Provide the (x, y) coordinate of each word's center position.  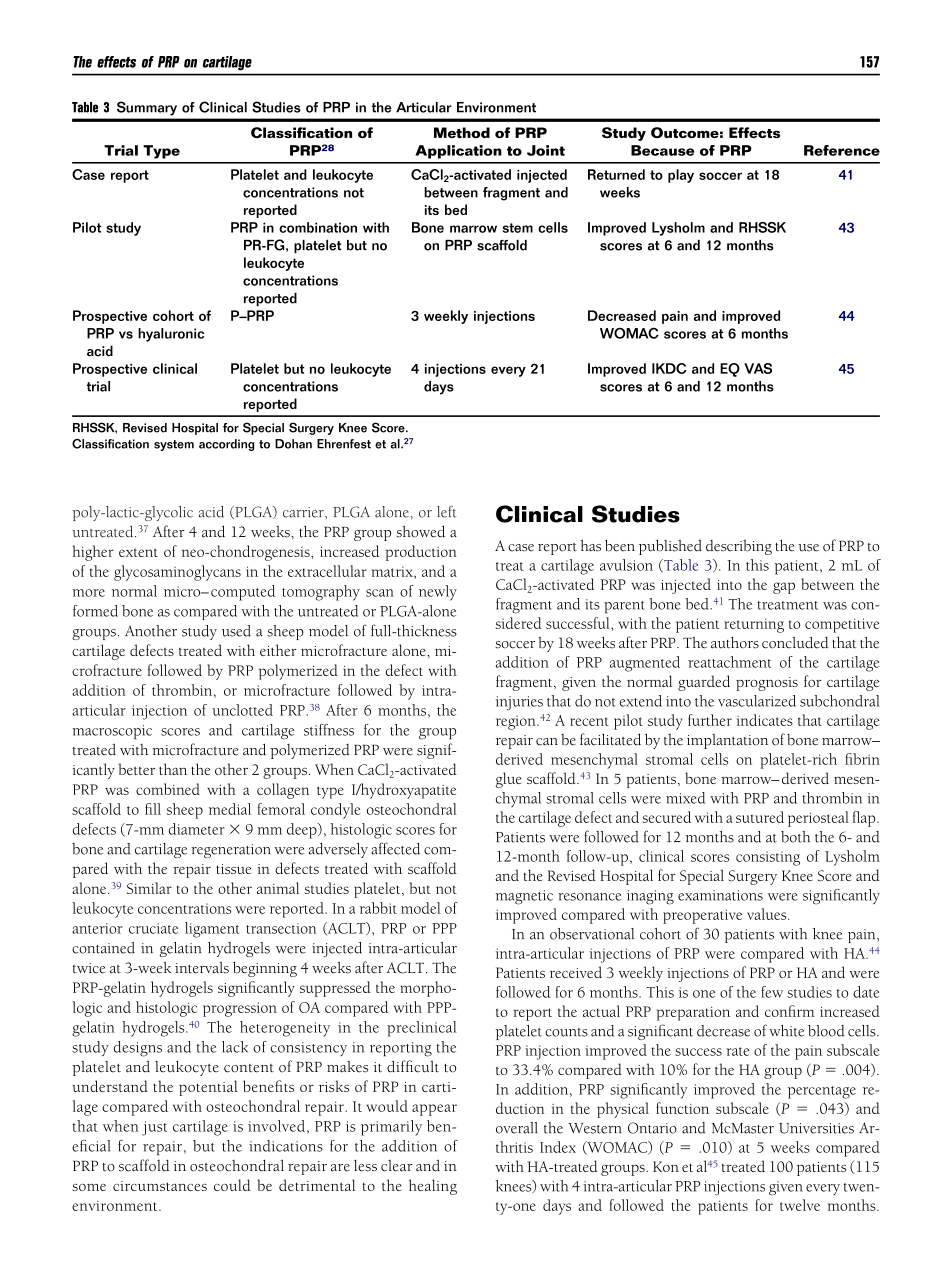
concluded (795, 642)
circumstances (160, 1186)
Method (462, 132)
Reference (842, 150)
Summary (147, 108)
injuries (519, 703)
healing (433, 1187)
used (236, 631)
